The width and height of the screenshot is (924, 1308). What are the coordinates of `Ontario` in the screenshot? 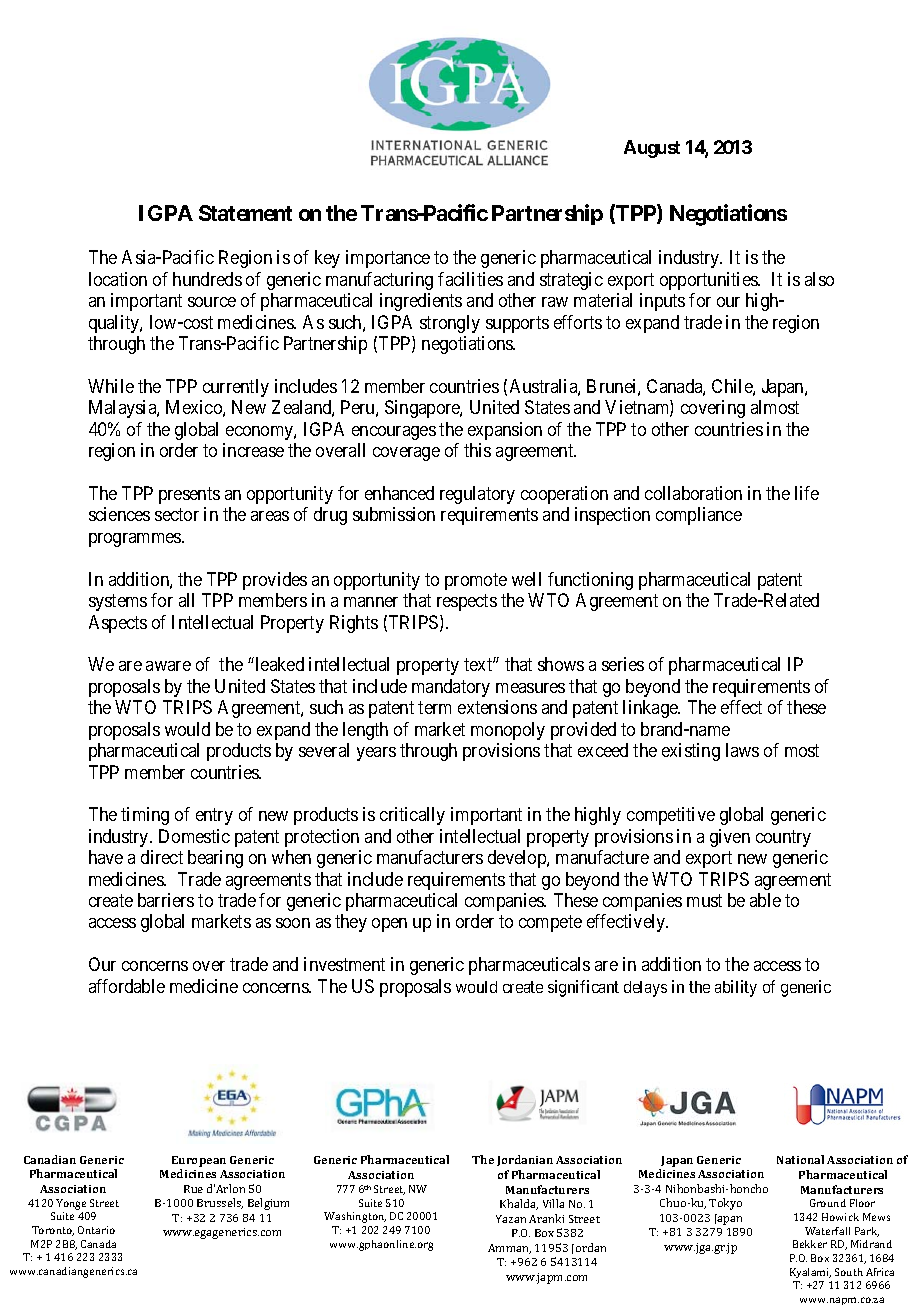 It's located at (96, 1230).
